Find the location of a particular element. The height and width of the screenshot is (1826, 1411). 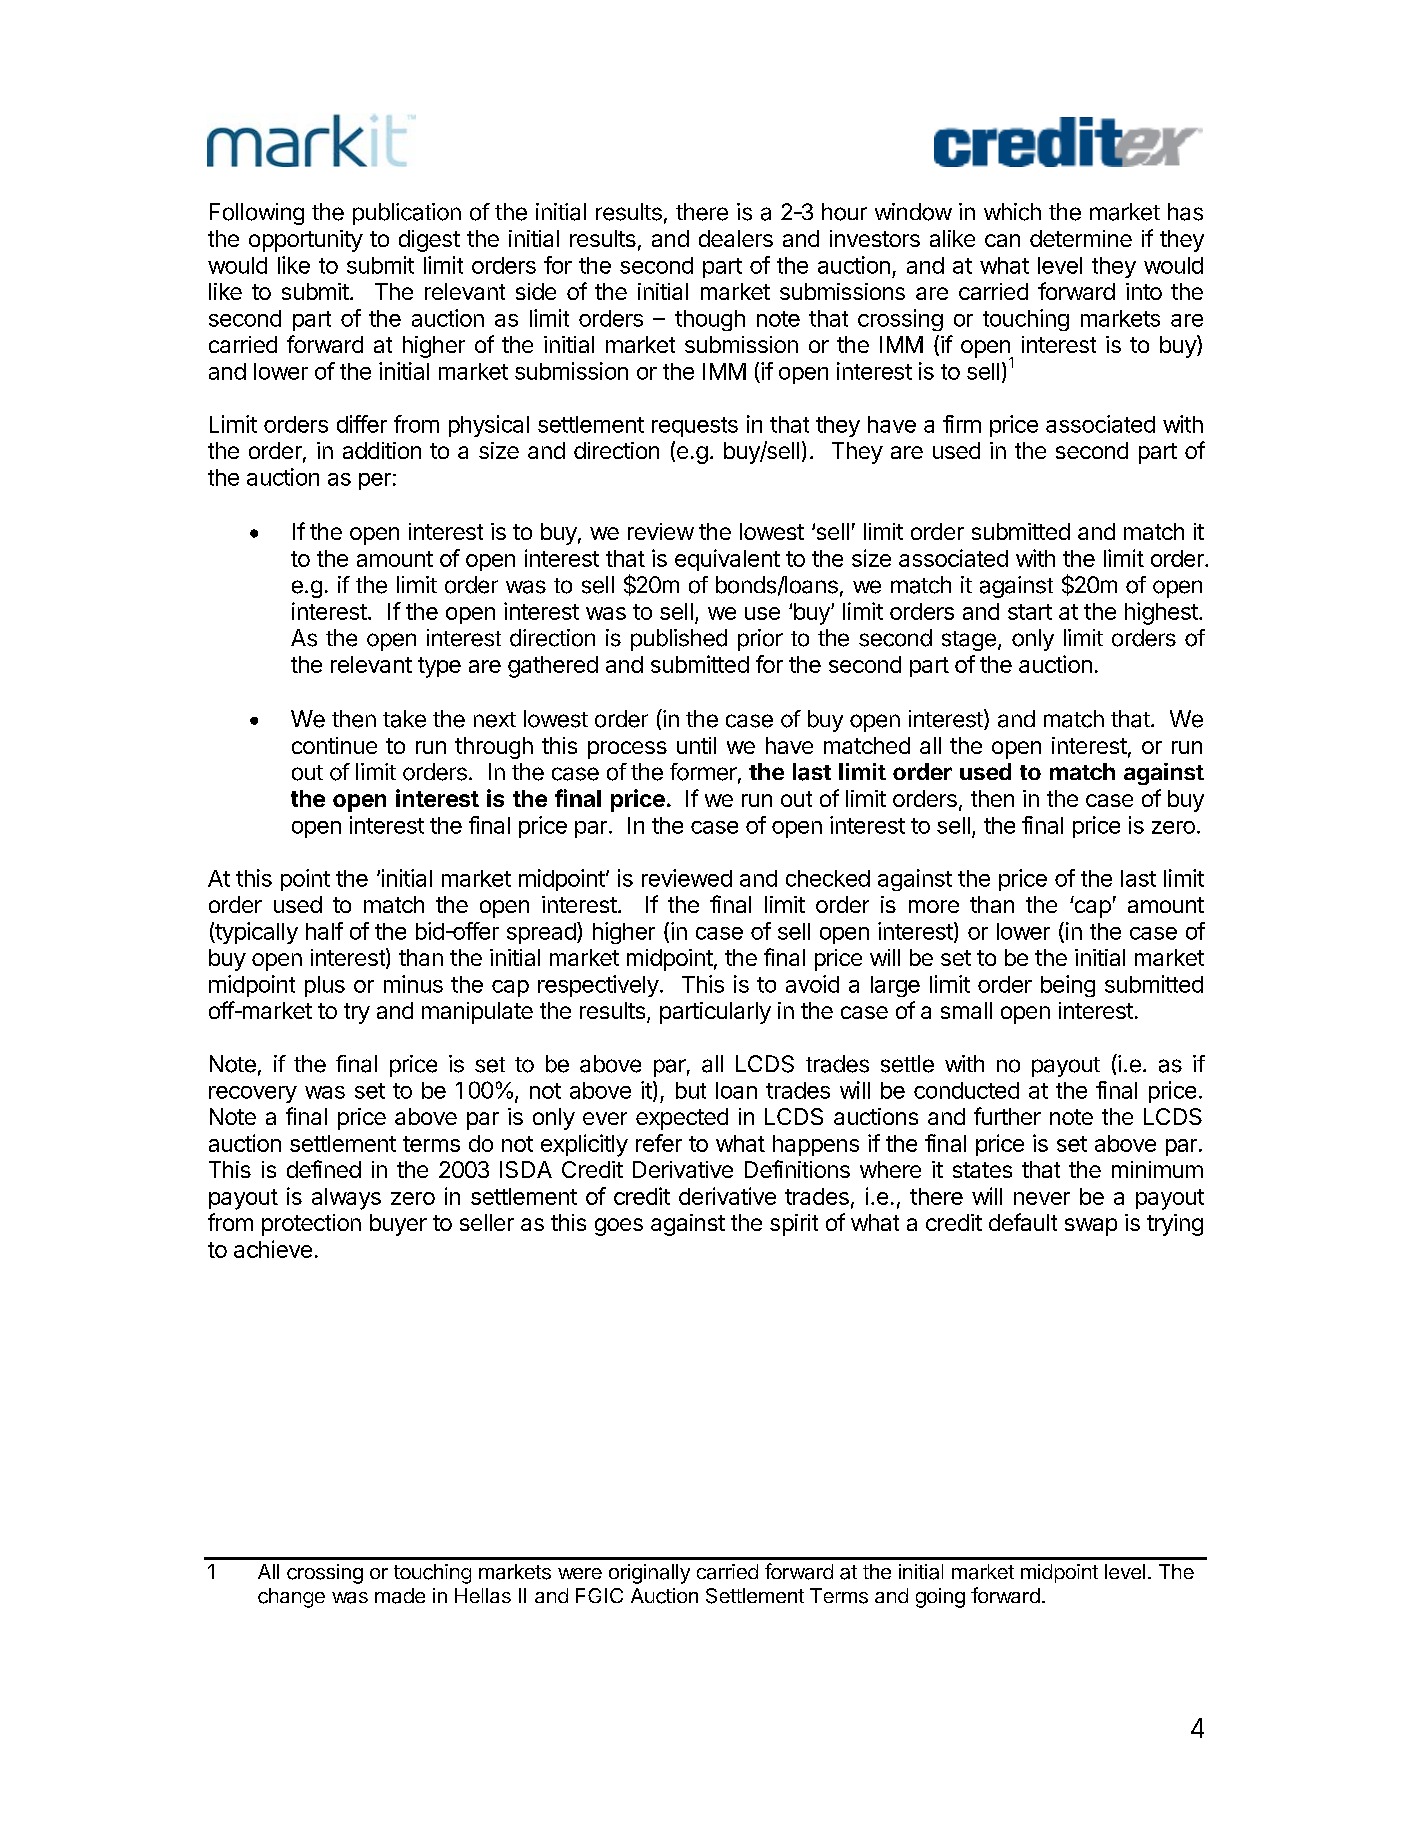

swap is located at coordinates (1091, 1227).
